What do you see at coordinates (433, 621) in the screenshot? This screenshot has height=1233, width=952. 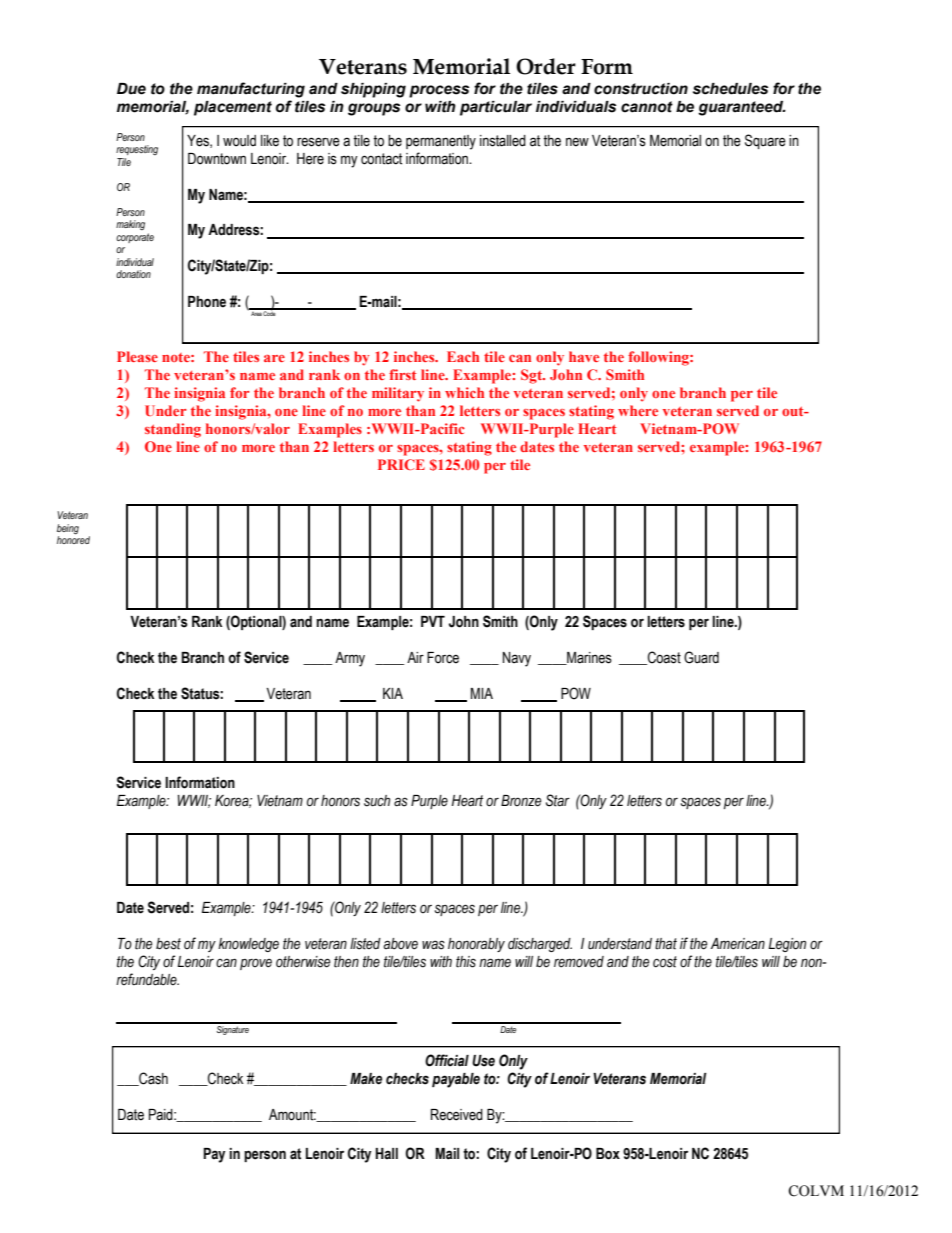 I see `PVT` at bounding box center [433, 621].
